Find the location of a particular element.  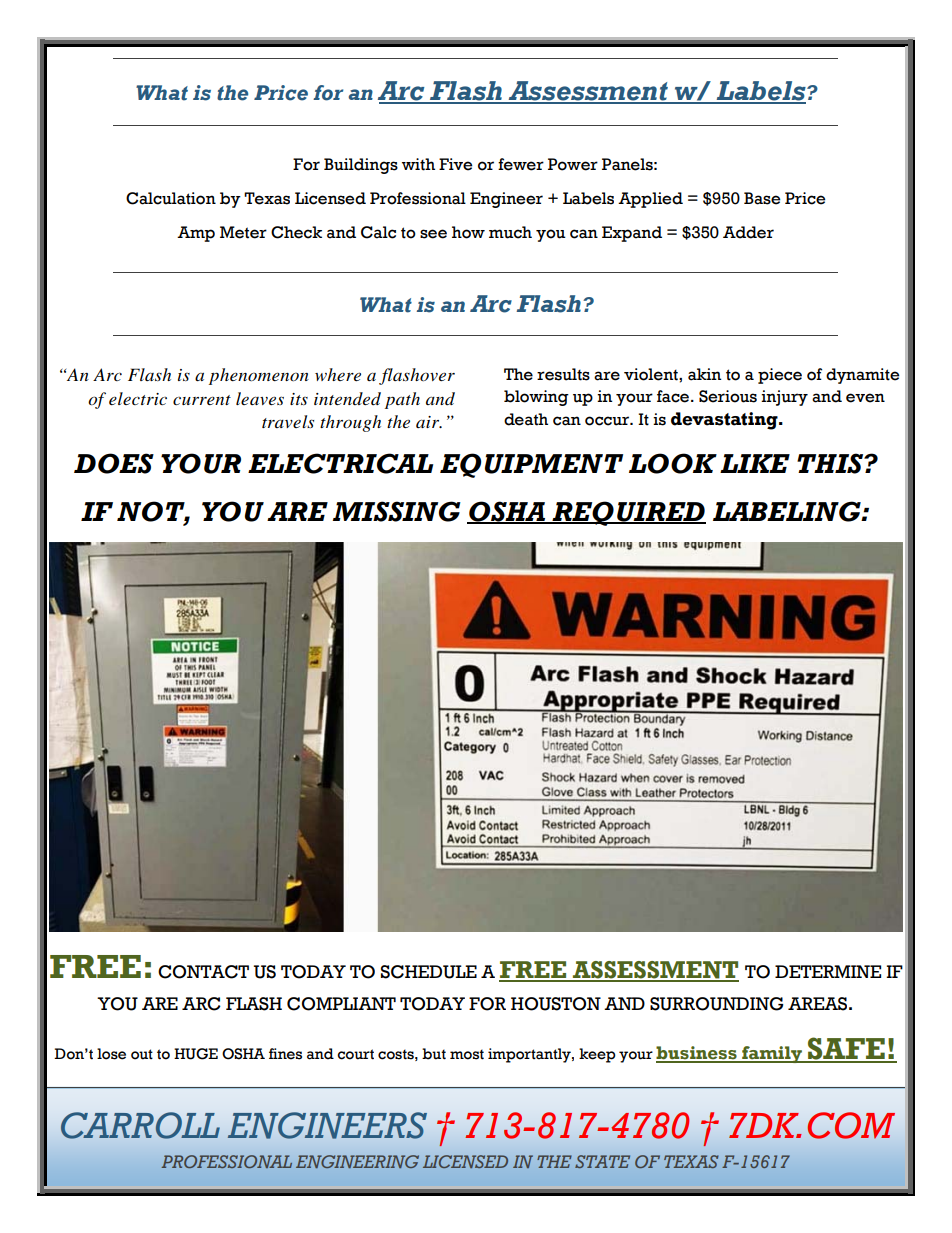

LIKE is located at coordinates (755, 463).
